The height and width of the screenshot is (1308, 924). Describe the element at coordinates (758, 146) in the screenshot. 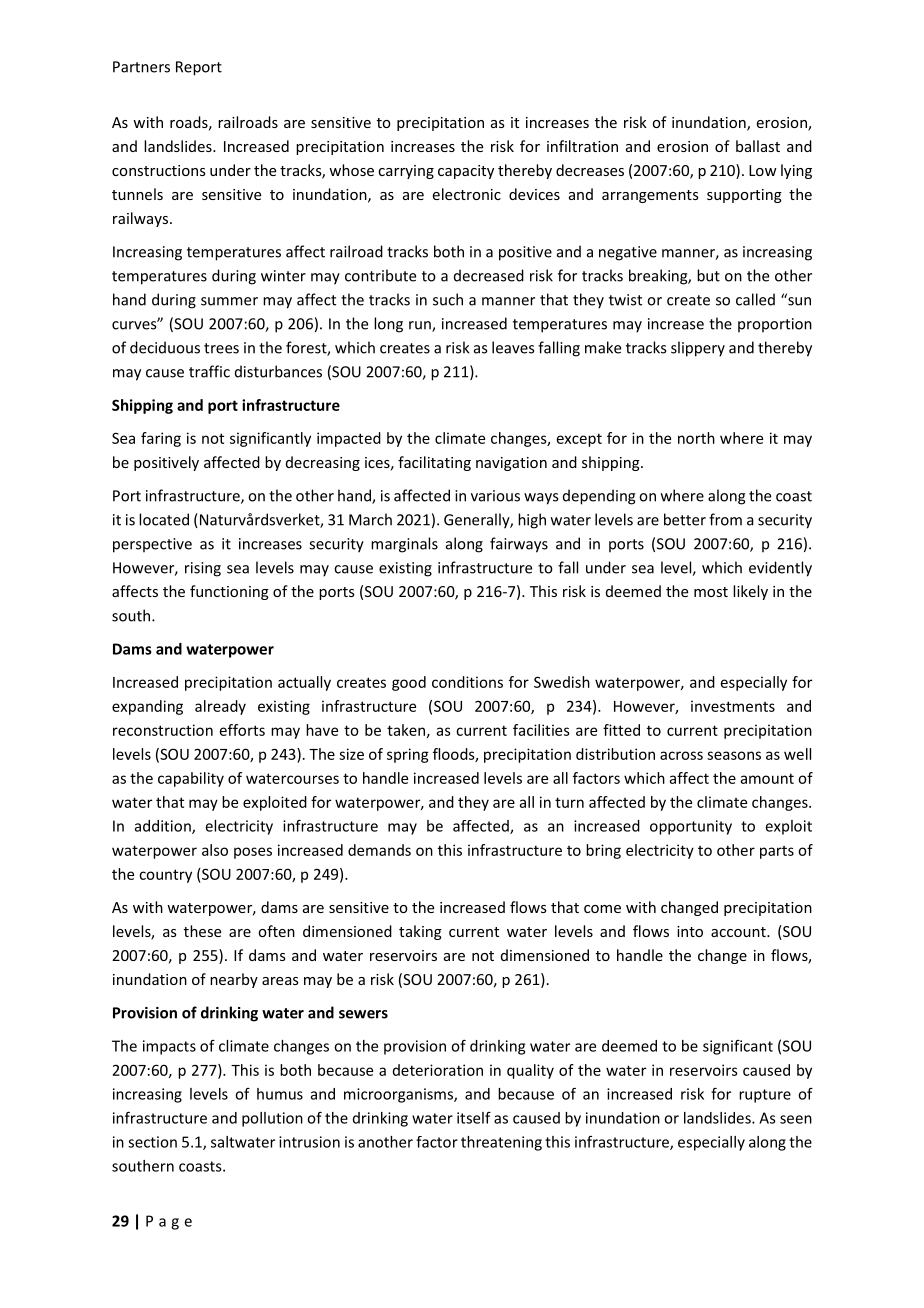

I see `ballast` at that location.
